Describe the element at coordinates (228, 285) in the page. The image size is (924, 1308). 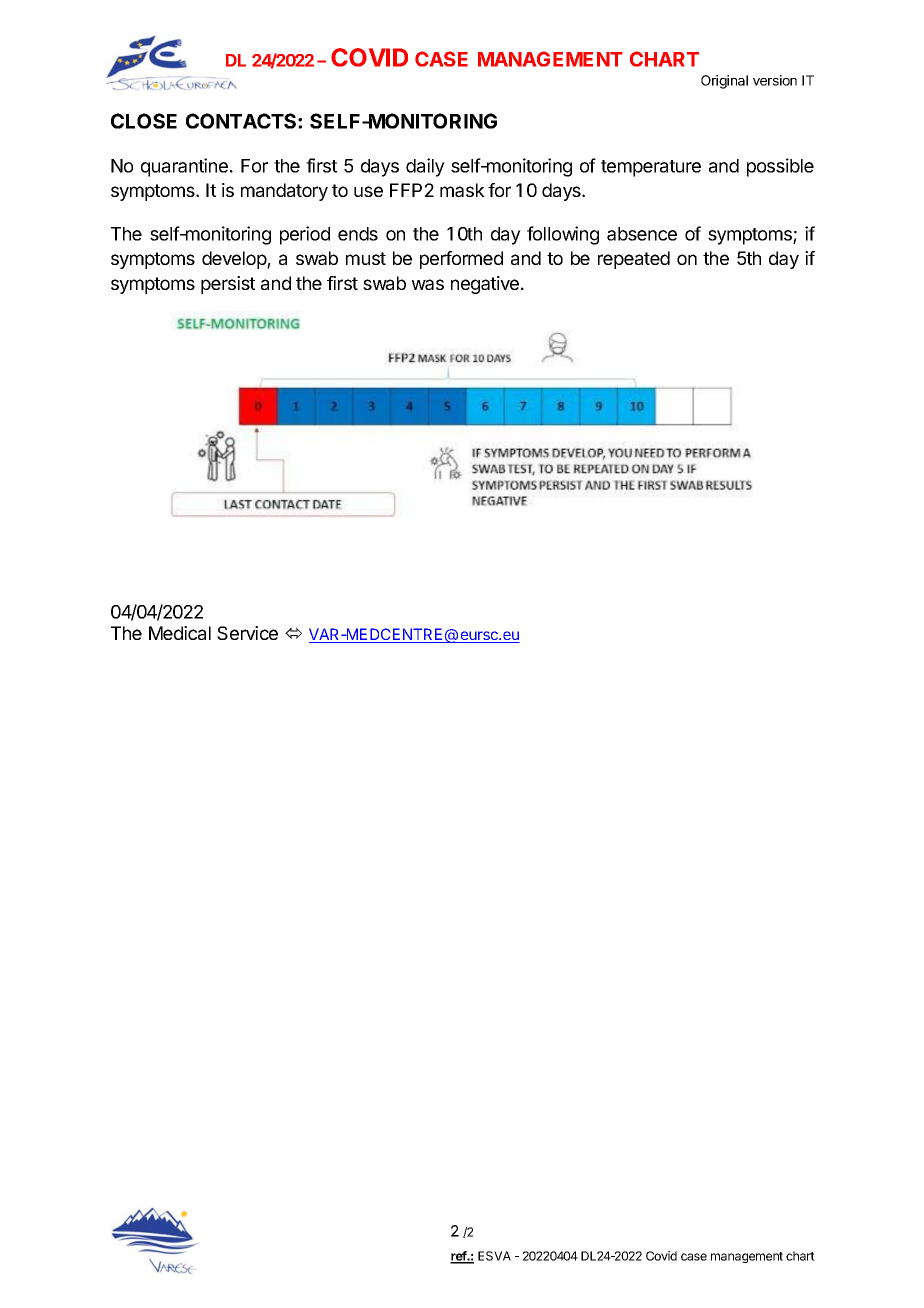
I see `persist` at that location.
